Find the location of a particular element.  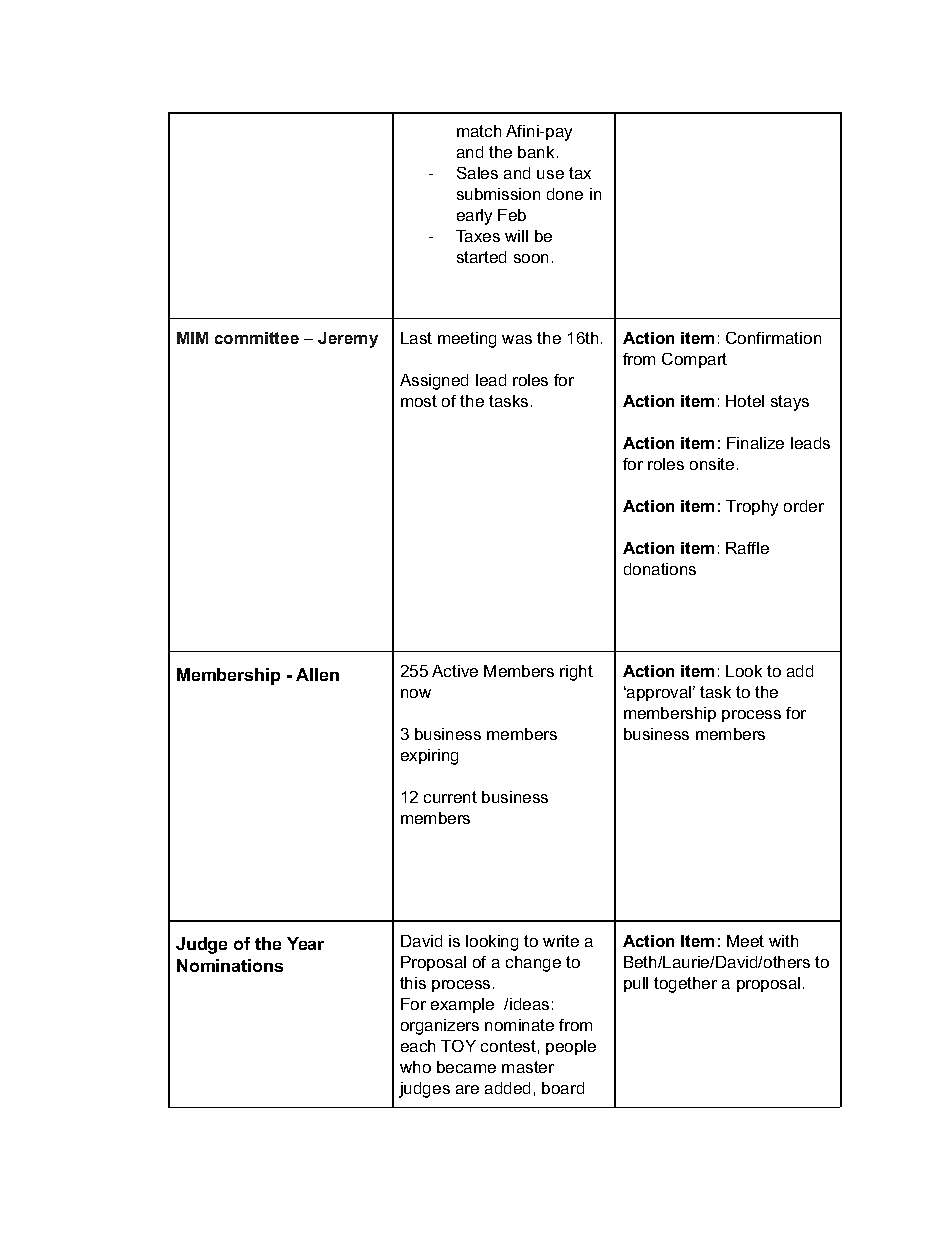

done is located at coordinates (565, 194).
